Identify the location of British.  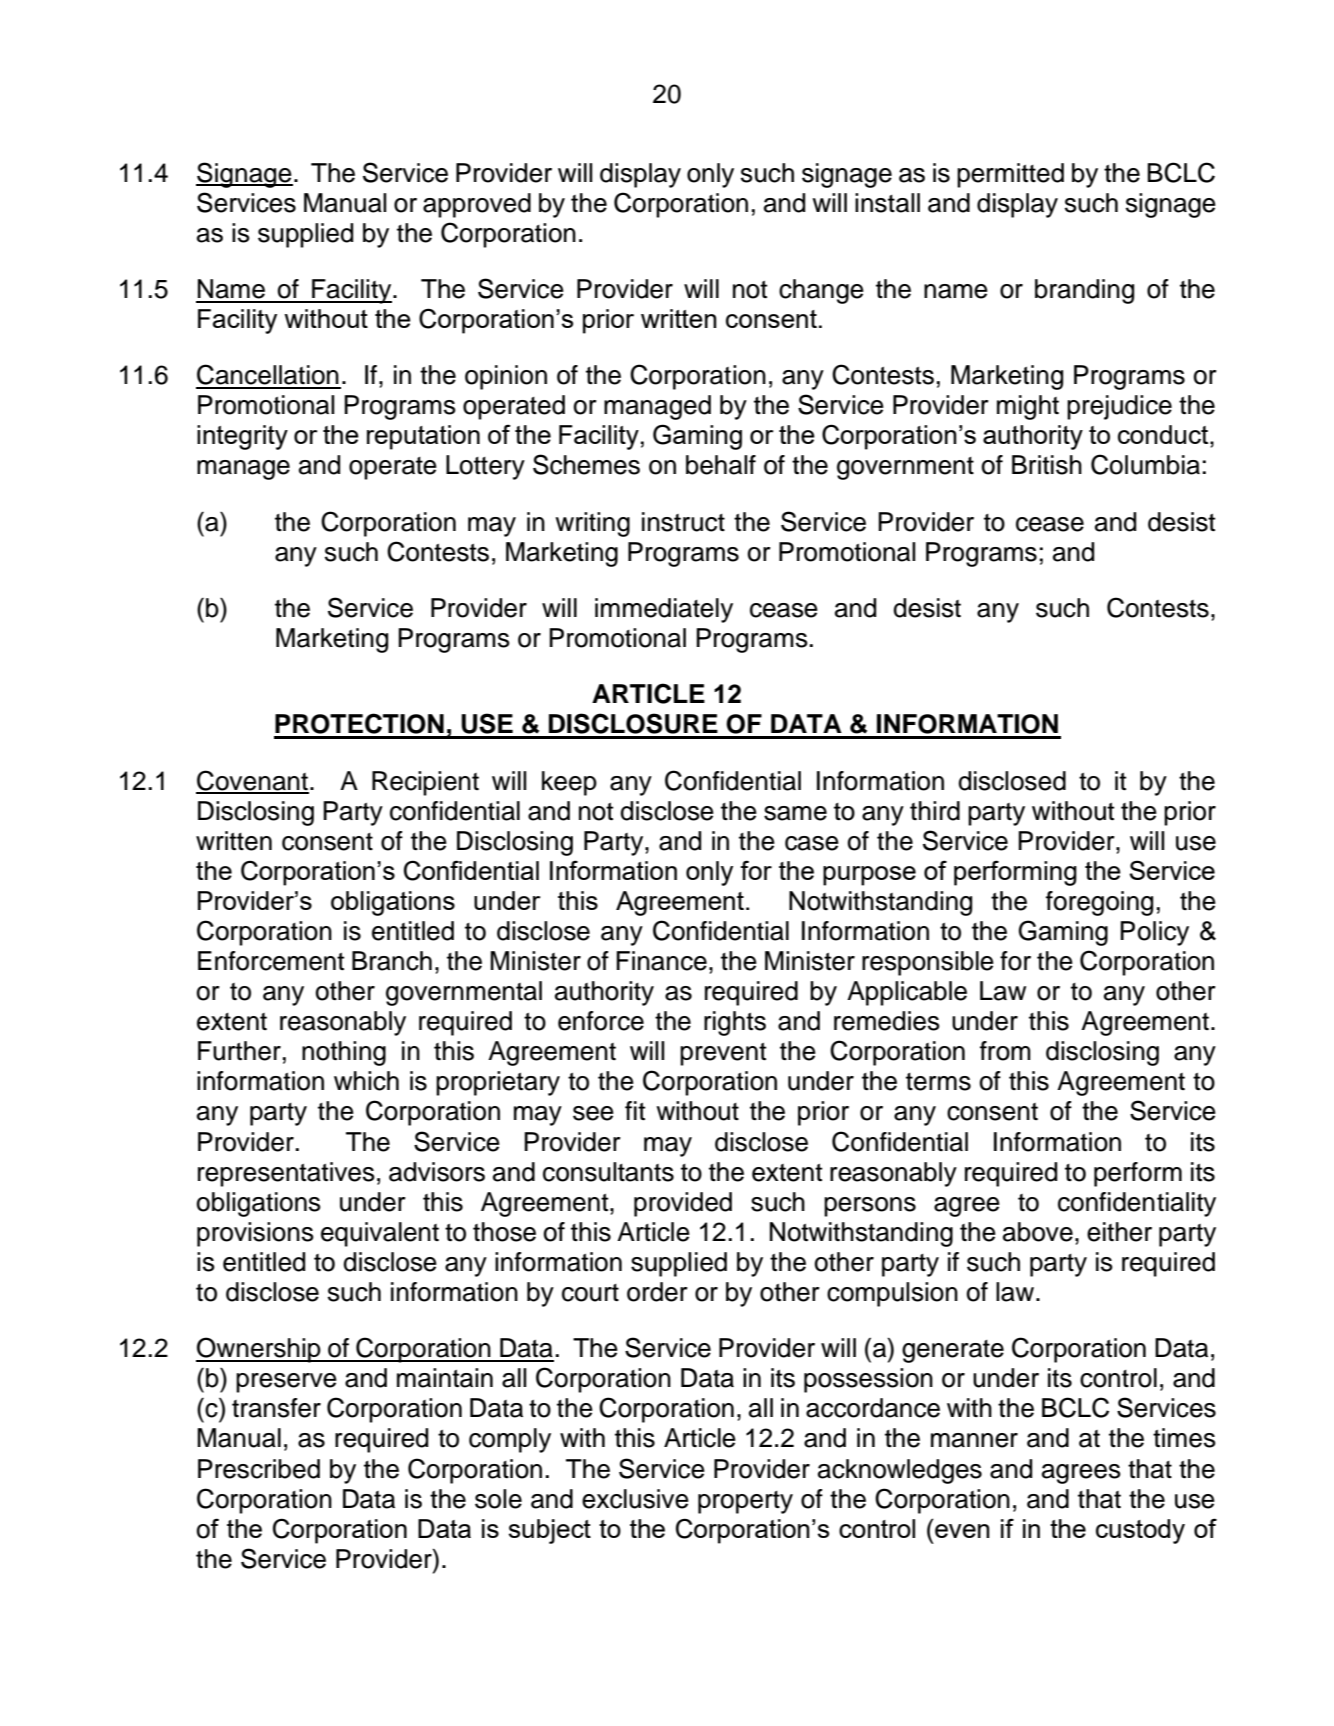
(1047, 465).
